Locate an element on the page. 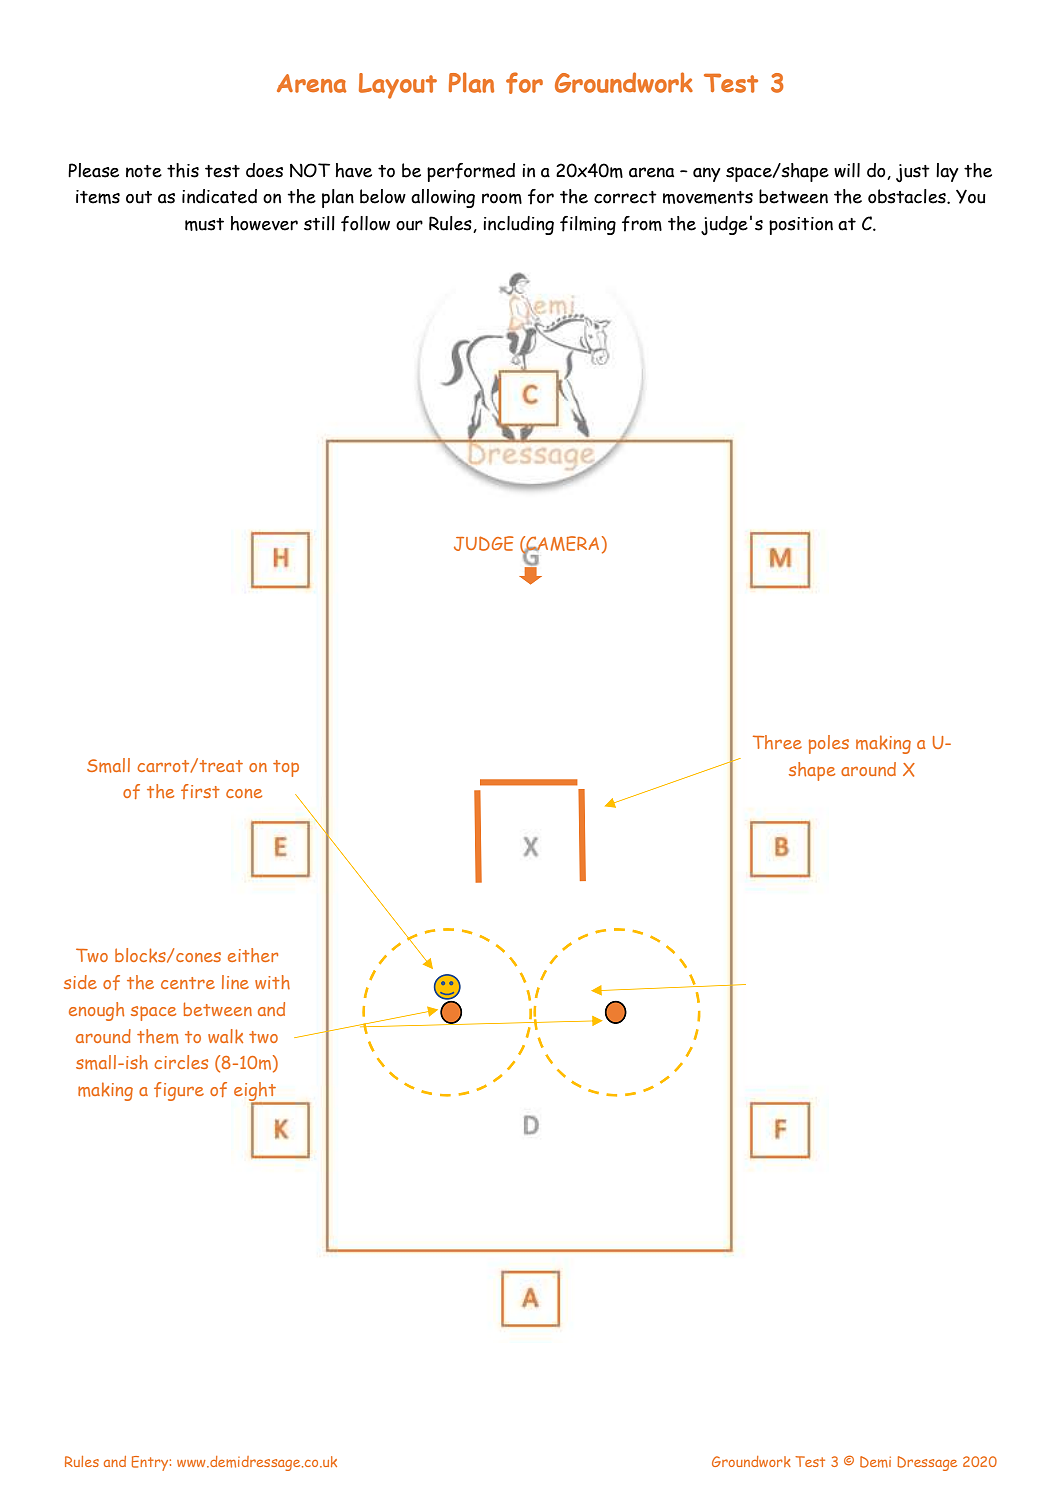  circles is located at coordinates (181, 1062).
